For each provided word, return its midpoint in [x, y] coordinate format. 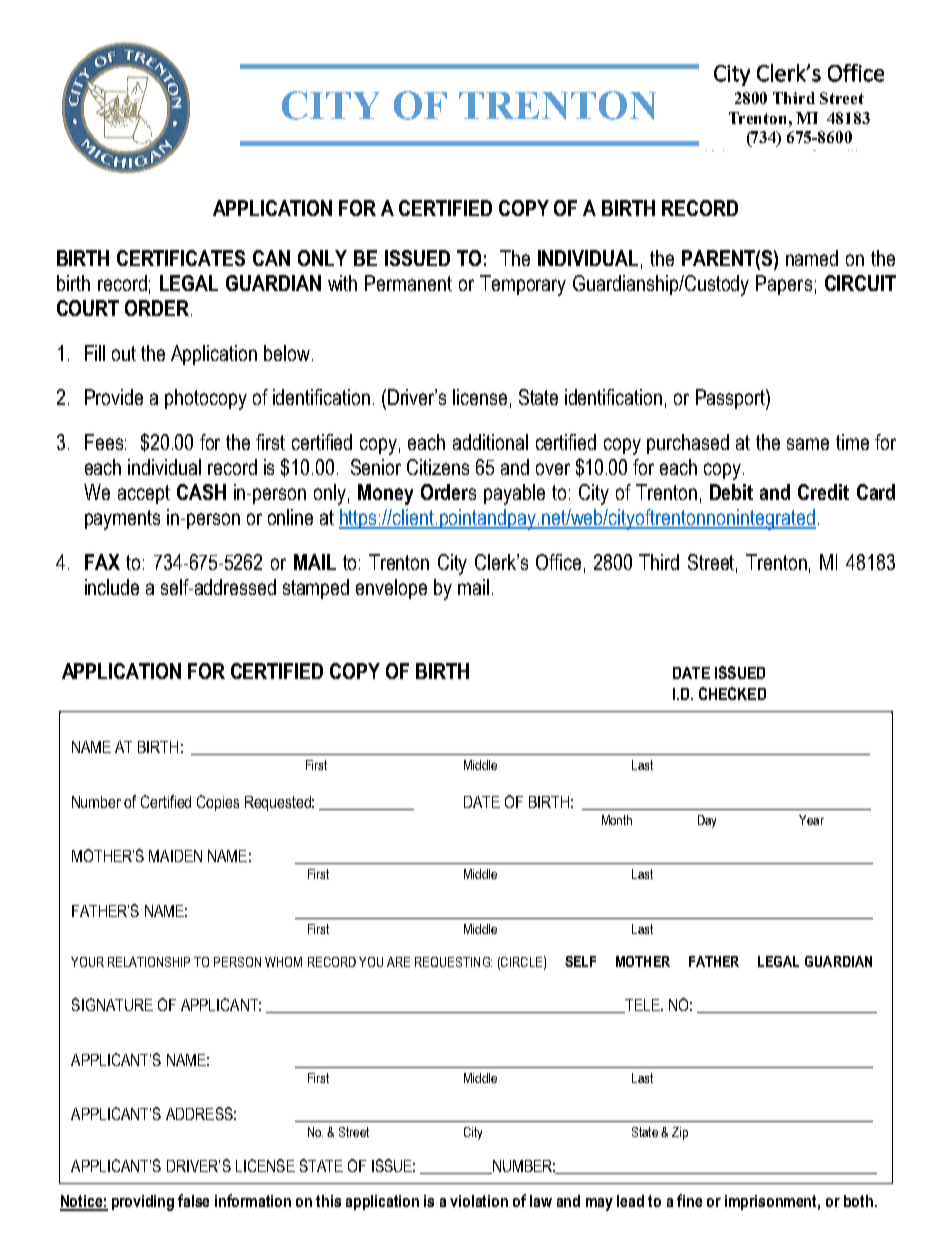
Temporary [523, 285]
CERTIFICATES [181, 258]
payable [514, 494]
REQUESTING [453, 962]
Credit [823, 492]
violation [479, 1201]
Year [811, 820]
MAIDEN [175, 856]
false [193, 1200]
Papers [784, 285]
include [112, 587]
